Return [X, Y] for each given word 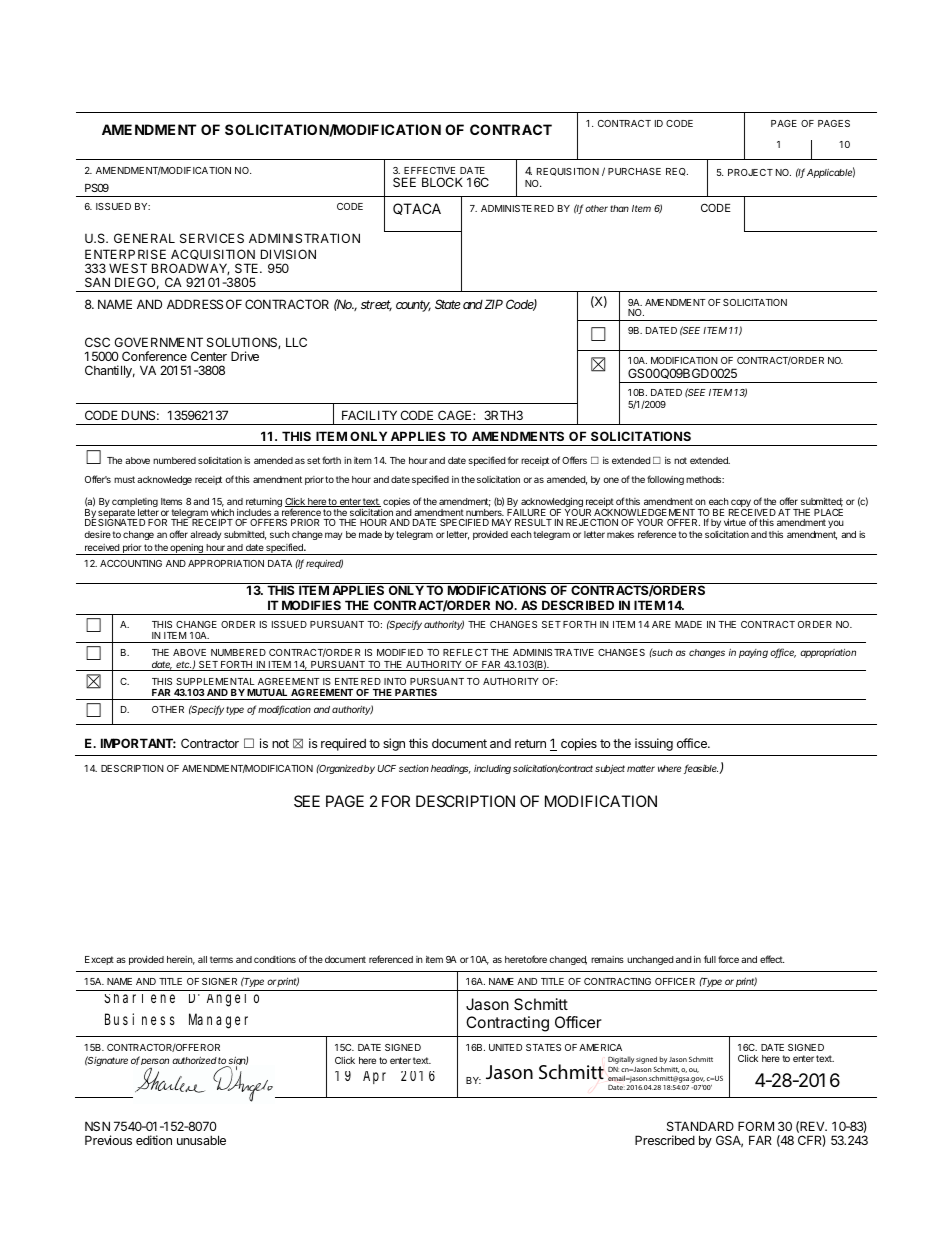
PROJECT [750, 172]
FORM [756, 1126]
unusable [201, 1140]
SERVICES [212, 238]
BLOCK [442, 182]
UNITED [505, 1047]
